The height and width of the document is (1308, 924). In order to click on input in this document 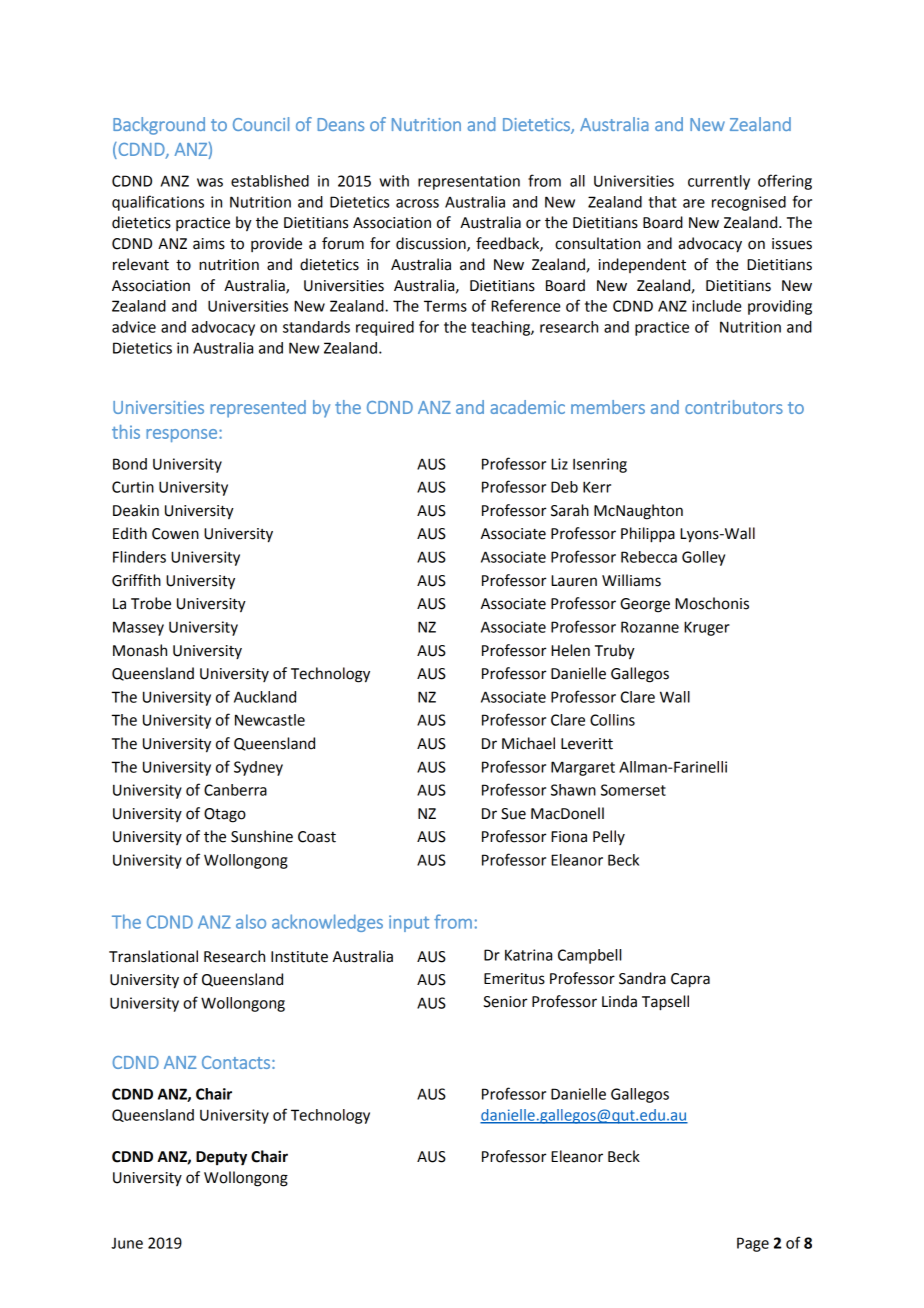, I will do `click(409, 923)`.
